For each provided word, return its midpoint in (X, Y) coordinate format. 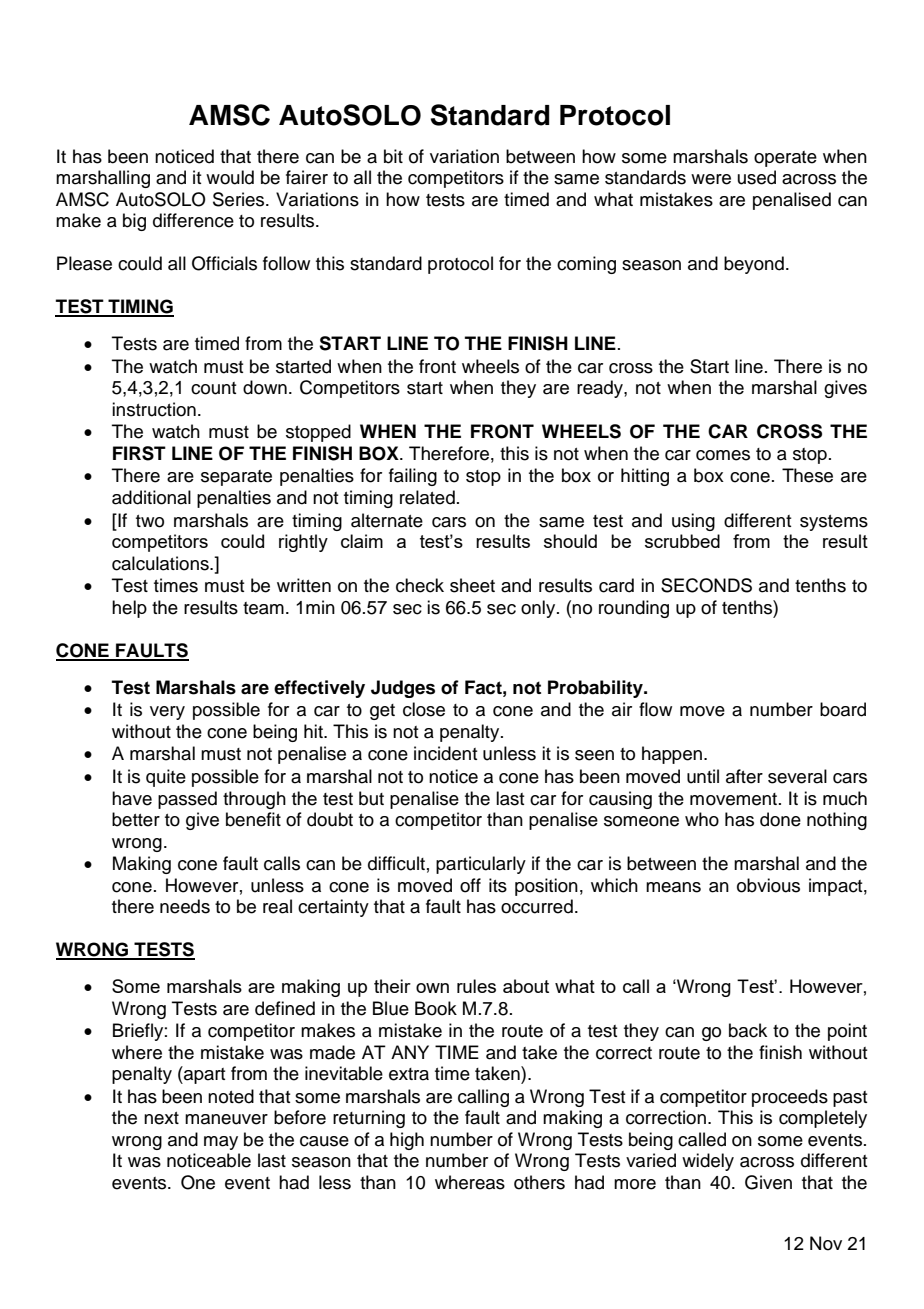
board (843, 709)
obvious (768, 885)
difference (193, 220)
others (539, 1182)
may (221, 1143)
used (757, 177)
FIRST (139, 453)
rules (476, 986)
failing (413, 477)
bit (393, 156)
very (167, 713)
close (424, 709)
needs (185, 906)
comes (723, 455)
